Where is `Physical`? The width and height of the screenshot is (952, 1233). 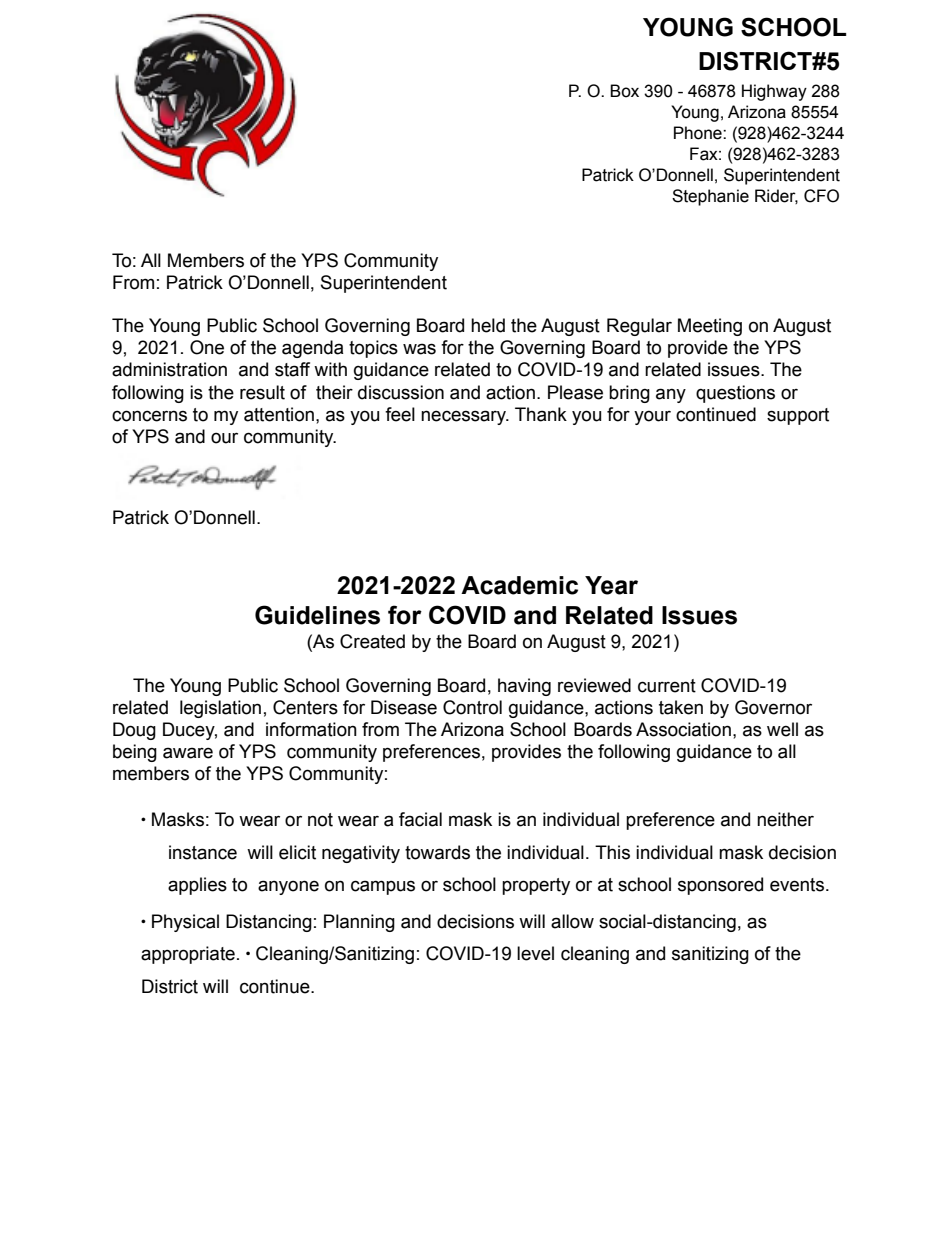 Physical is located at coordinates (185, 923).
